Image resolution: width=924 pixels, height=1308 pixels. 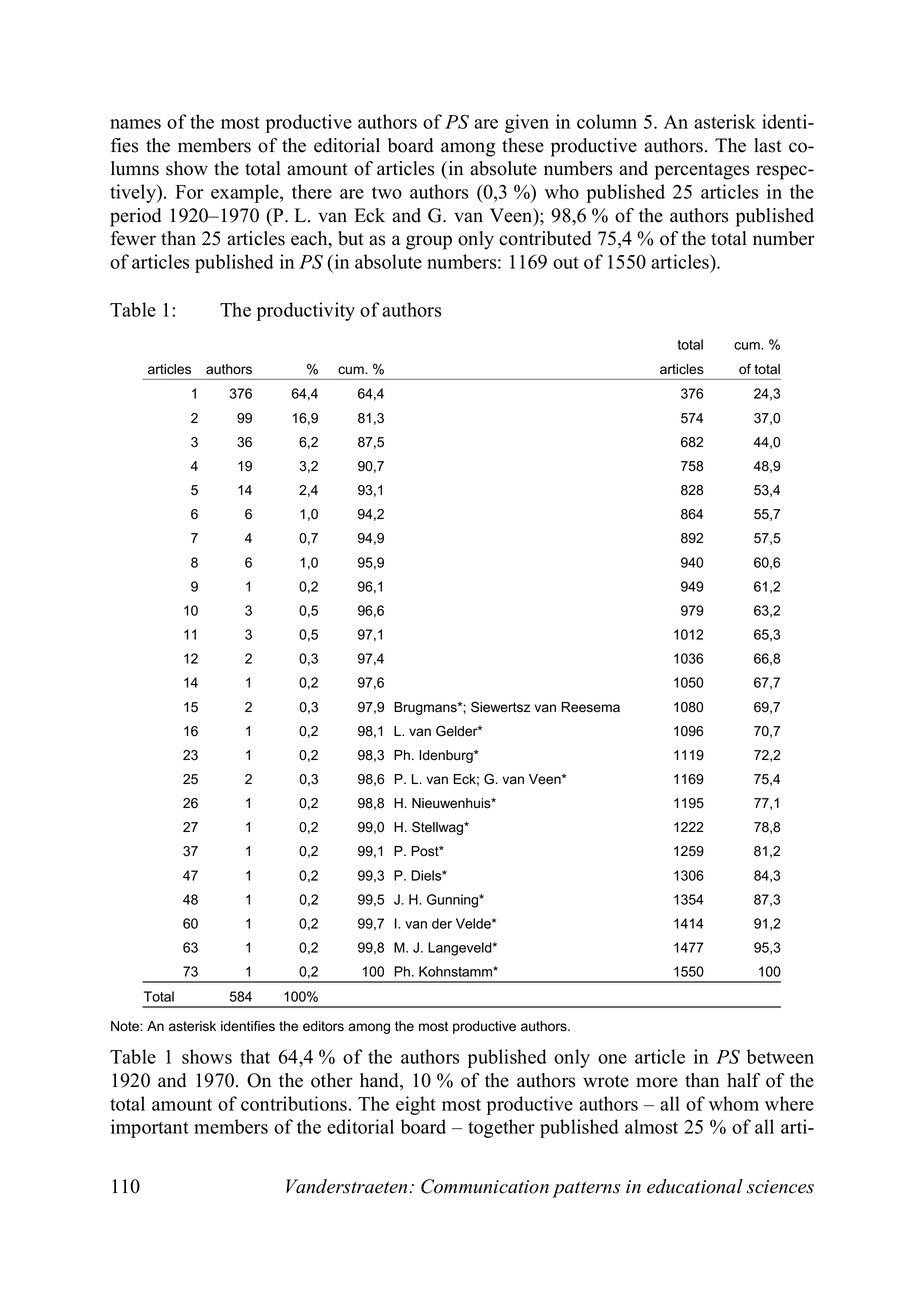 I want to click on educational, so click(x=695, y=1186).
